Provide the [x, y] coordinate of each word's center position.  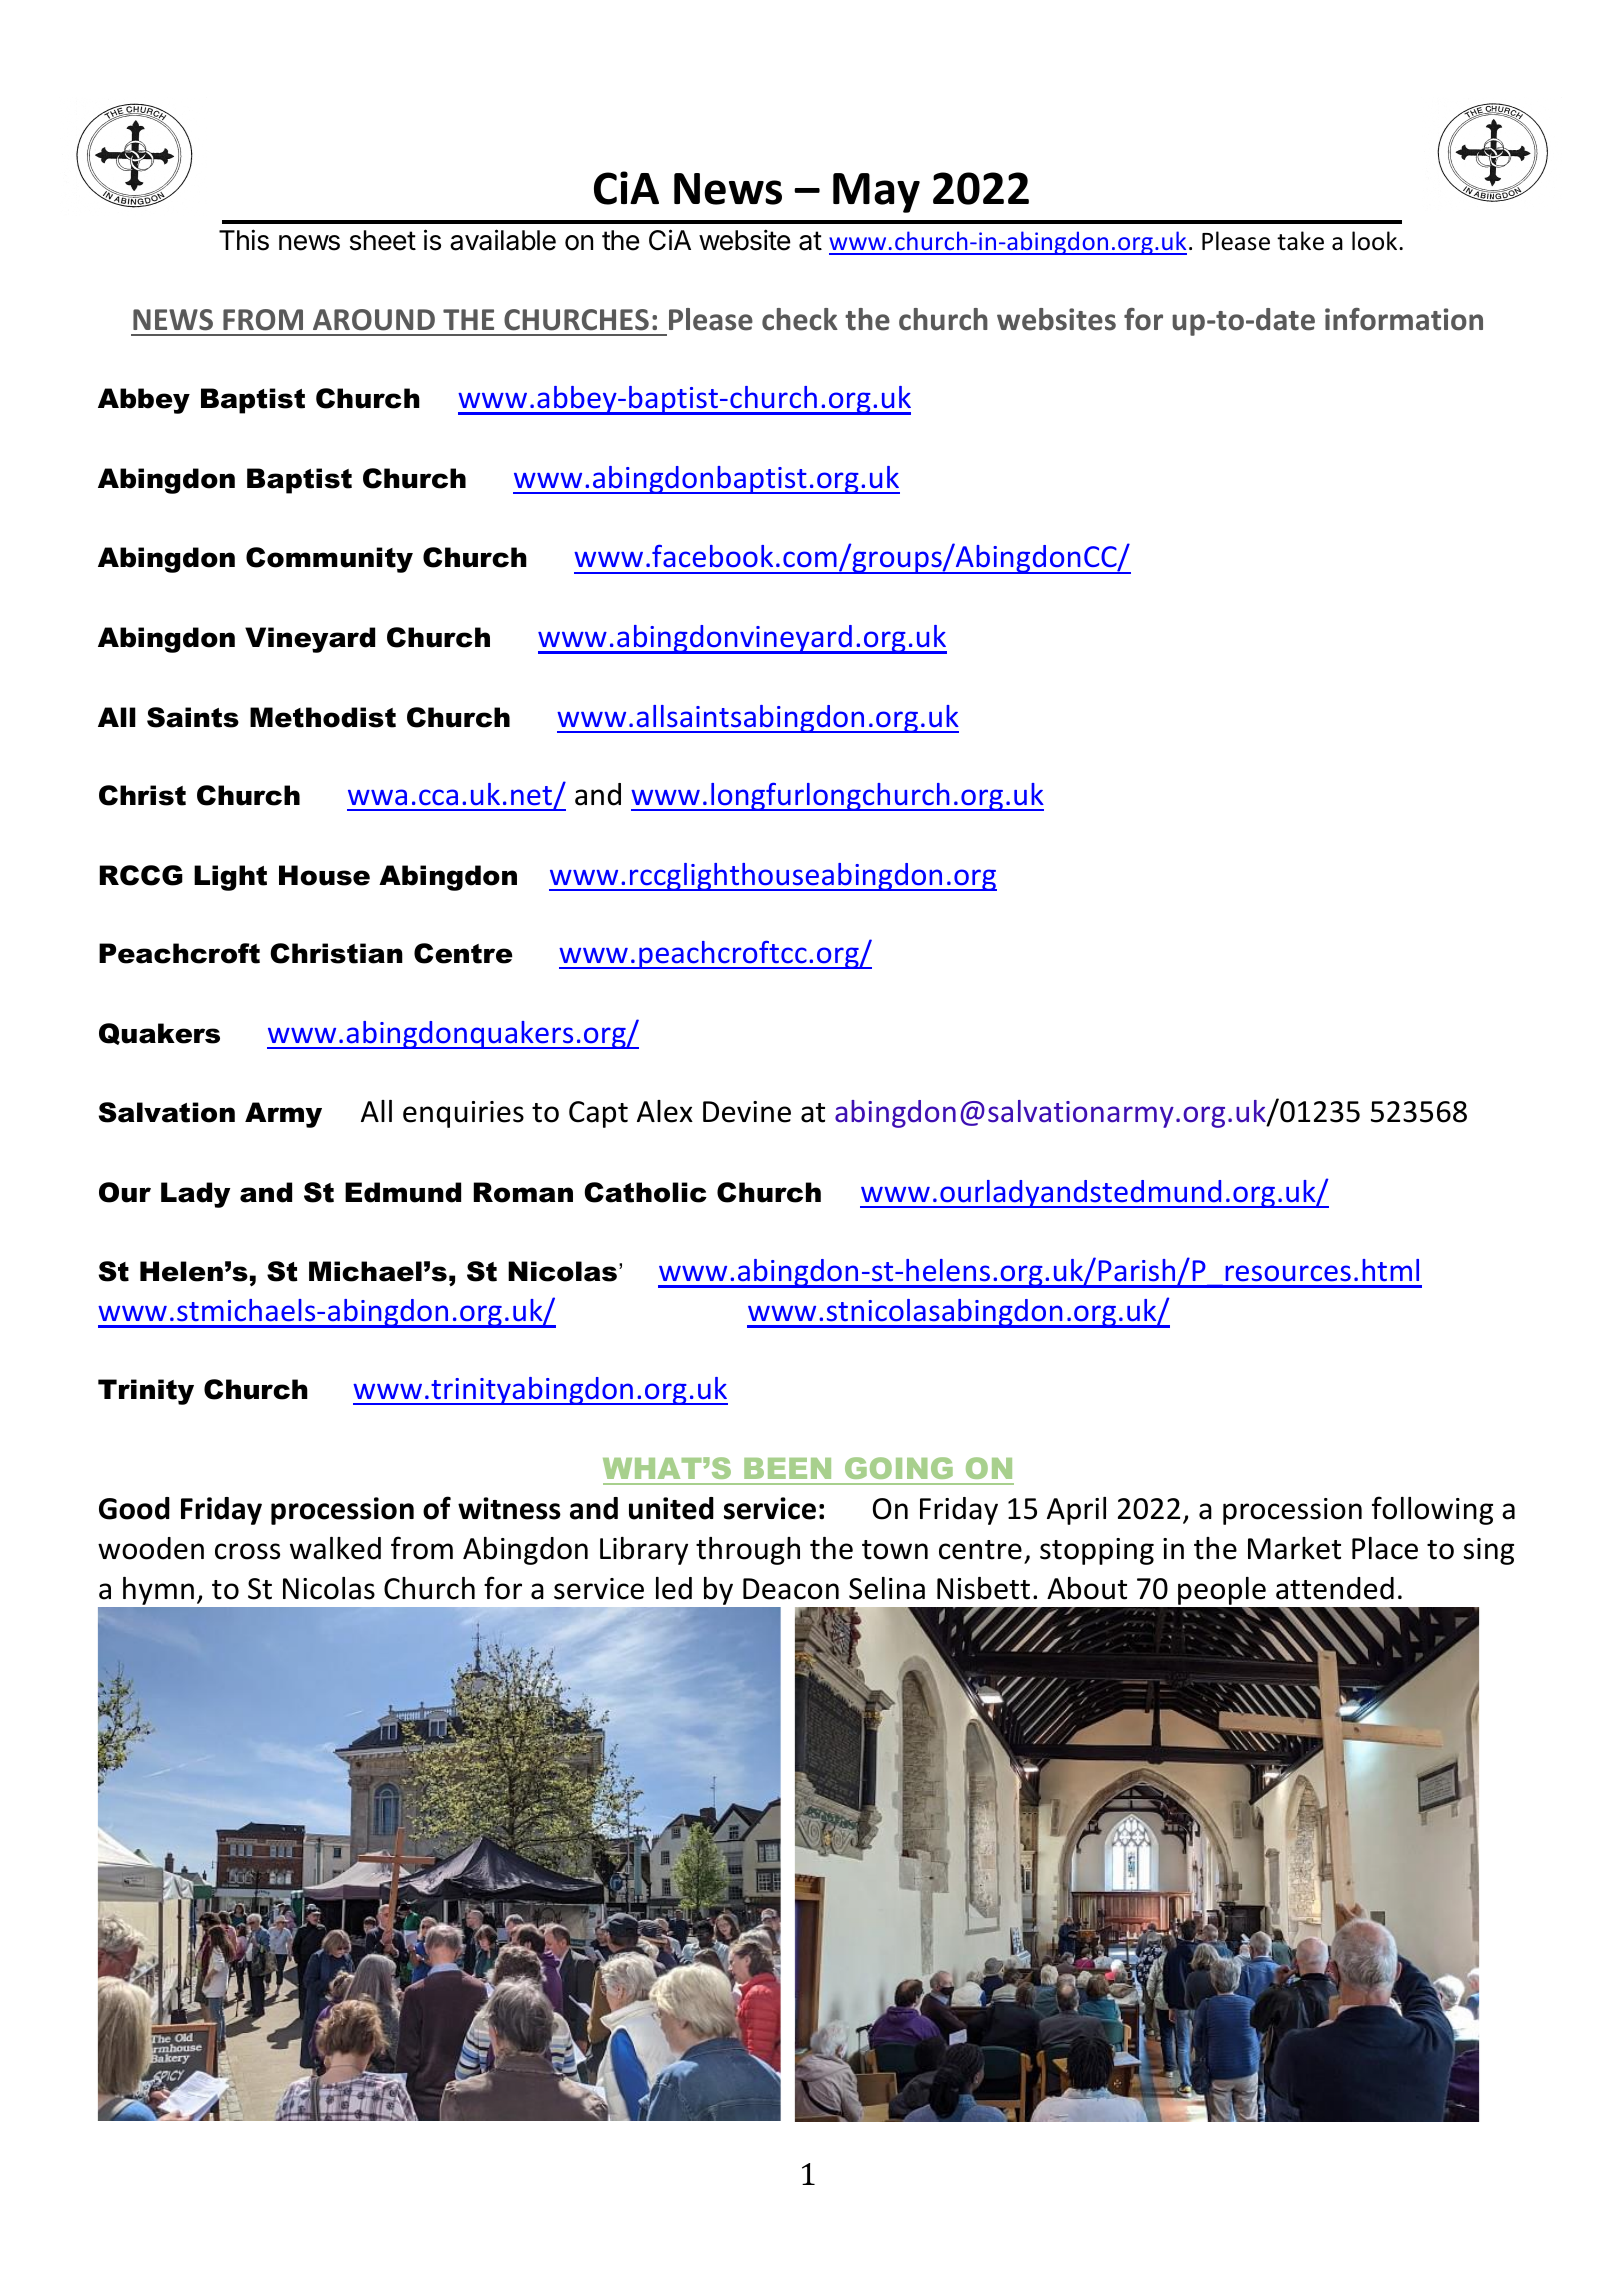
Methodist [323, 717]
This [244, 240]
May [876, 193]
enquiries [463, 1114]
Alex [665, 1111]
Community [329, 560]
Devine [747, 1112]
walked [335, 1548]
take [1300, 241]
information [1404, 319]
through [748, 1551]
